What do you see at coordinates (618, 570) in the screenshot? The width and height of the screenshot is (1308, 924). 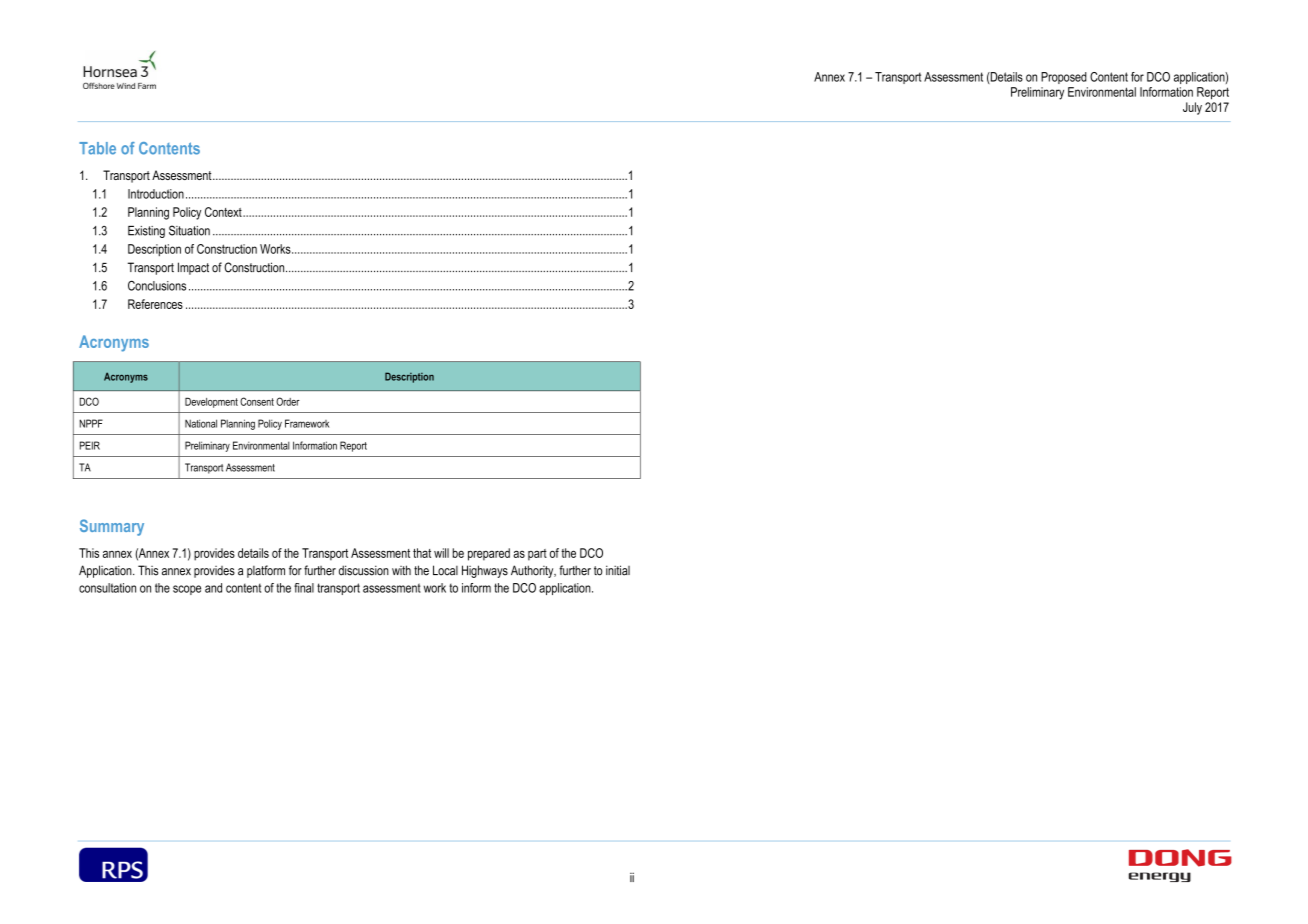 I see `initial` at bounding box center [618, 570].
